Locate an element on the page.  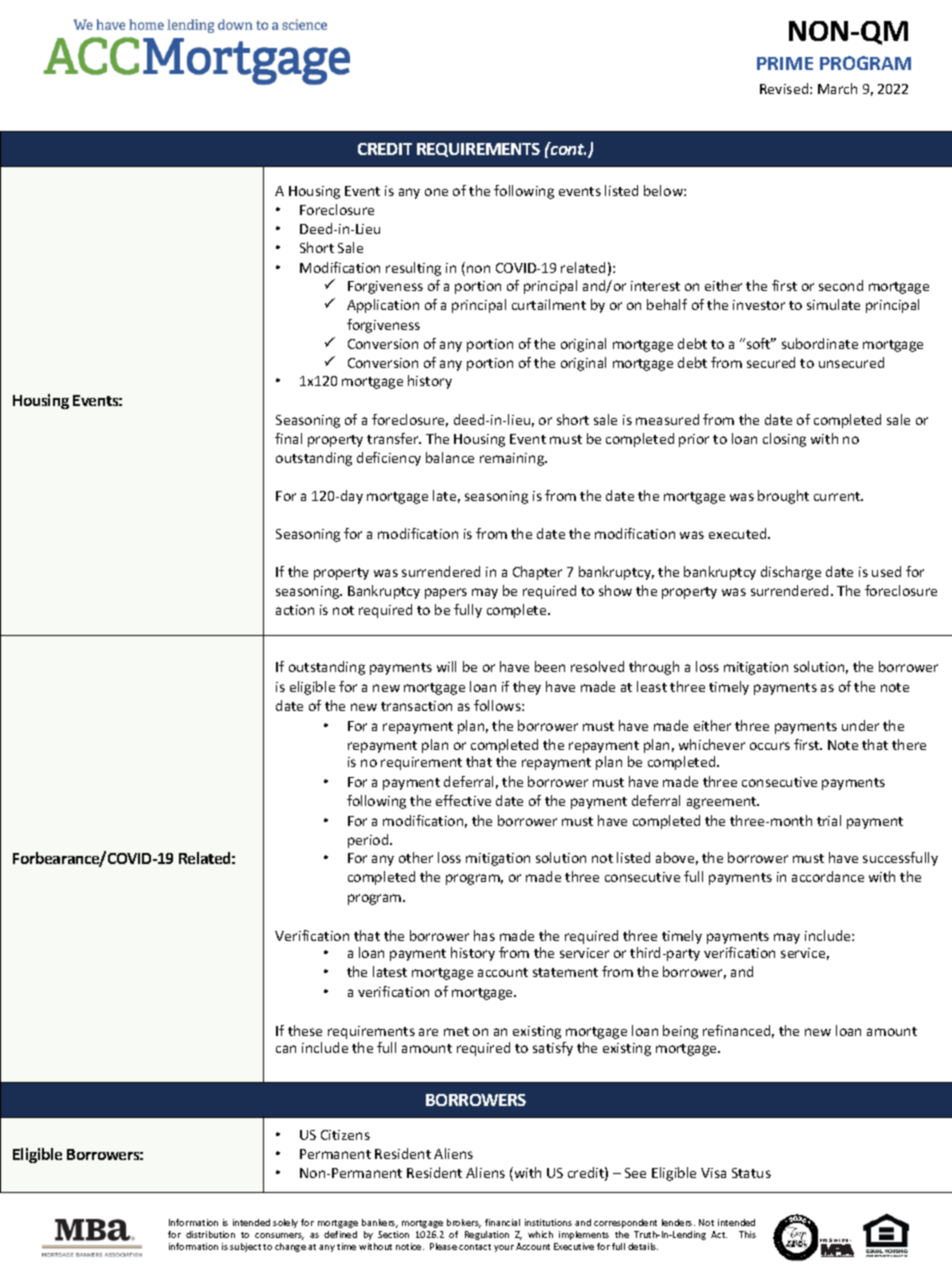
under is located at coordinates (860, 725).
